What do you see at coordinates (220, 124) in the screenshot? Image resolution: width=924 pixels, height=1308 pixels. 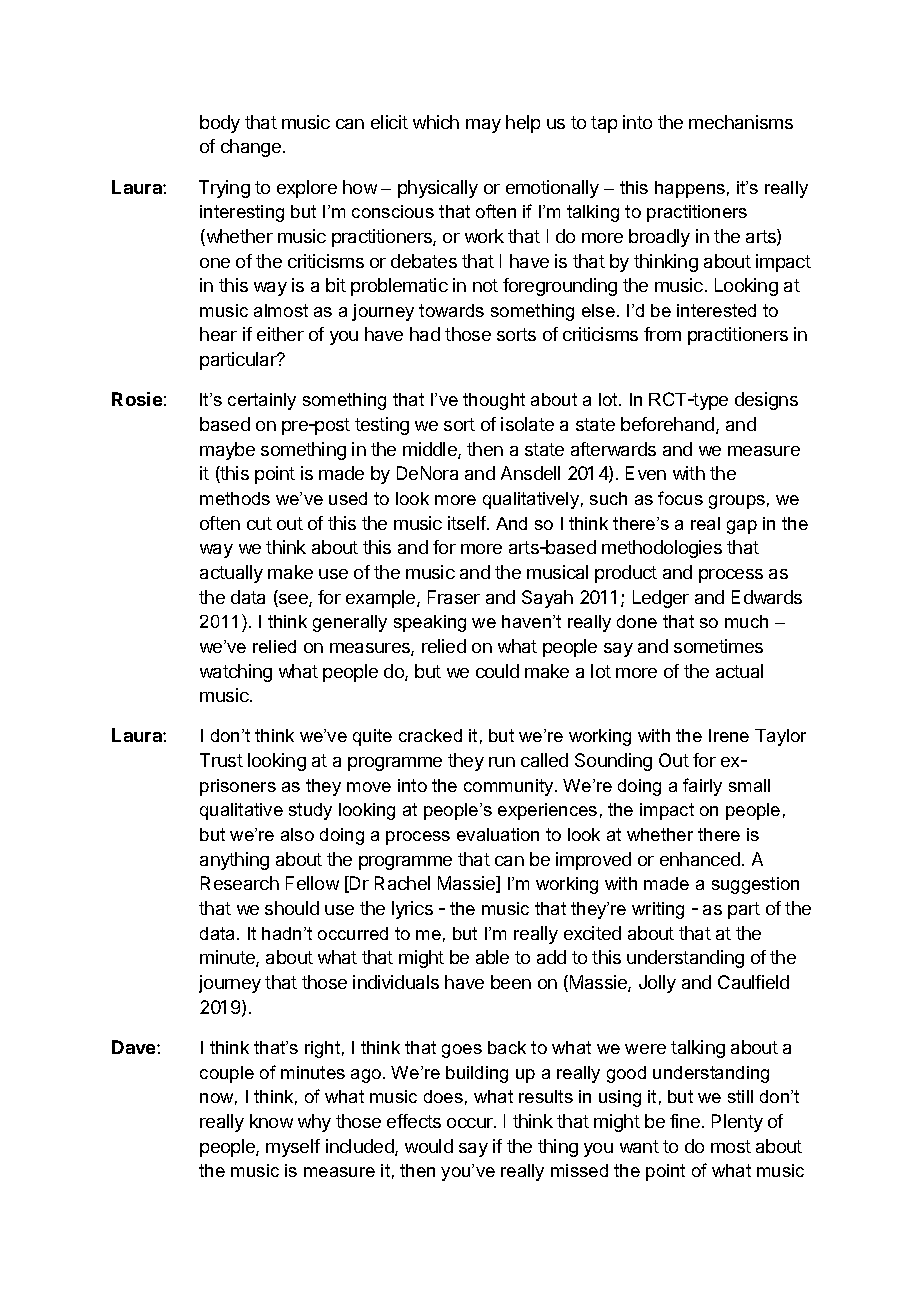 I see `body` at bounding box center [220, 124].
